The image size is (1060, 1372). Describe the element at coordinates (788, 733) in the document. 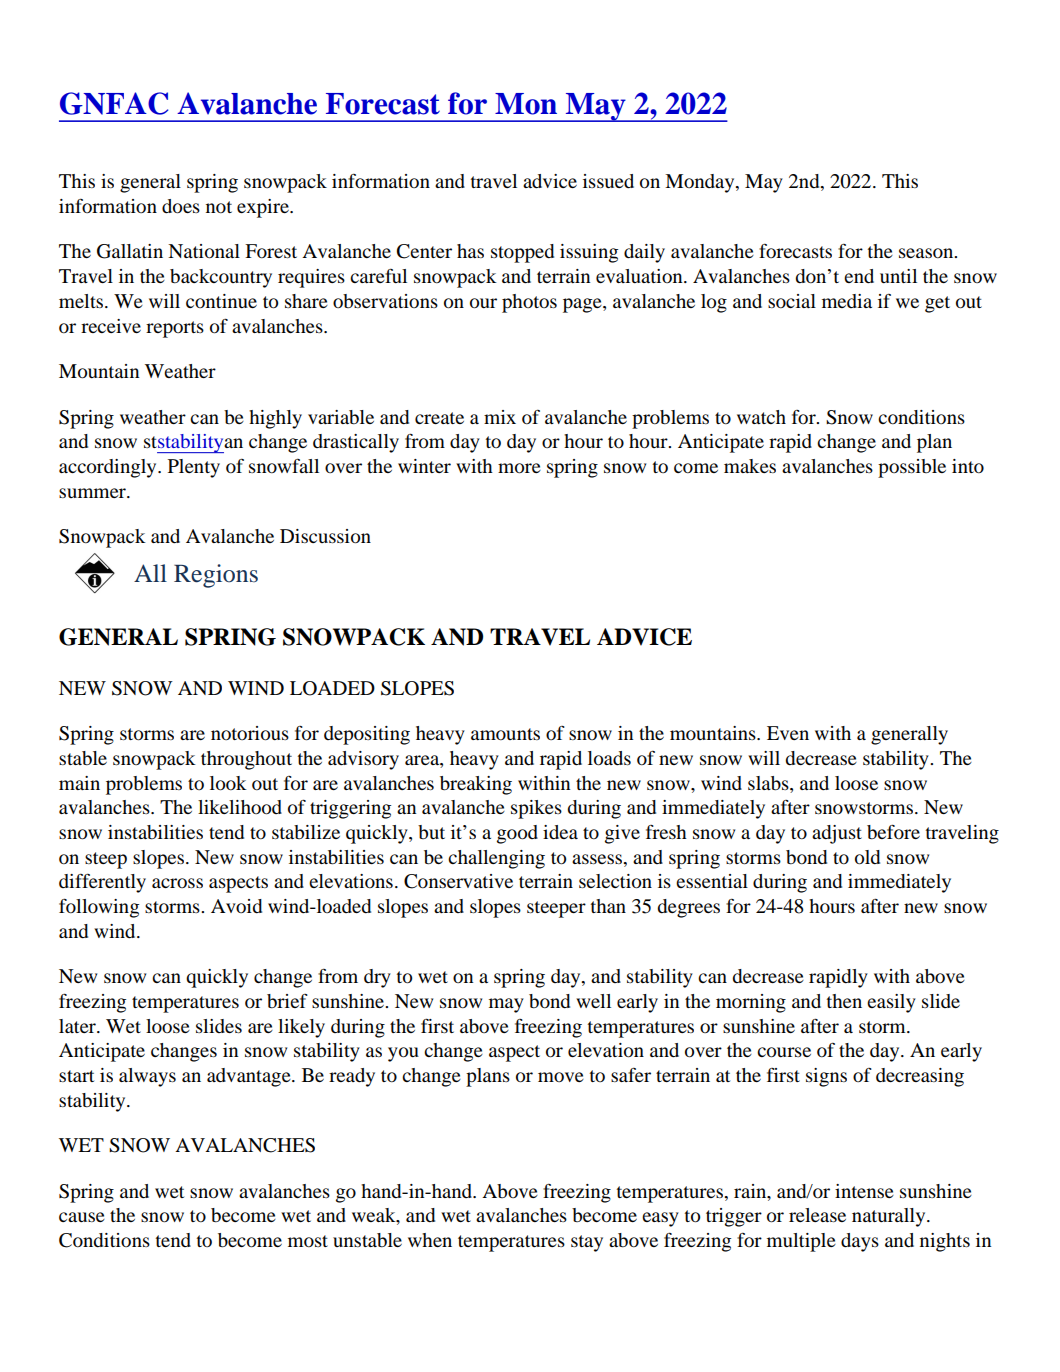

I see `Even` at that location.
